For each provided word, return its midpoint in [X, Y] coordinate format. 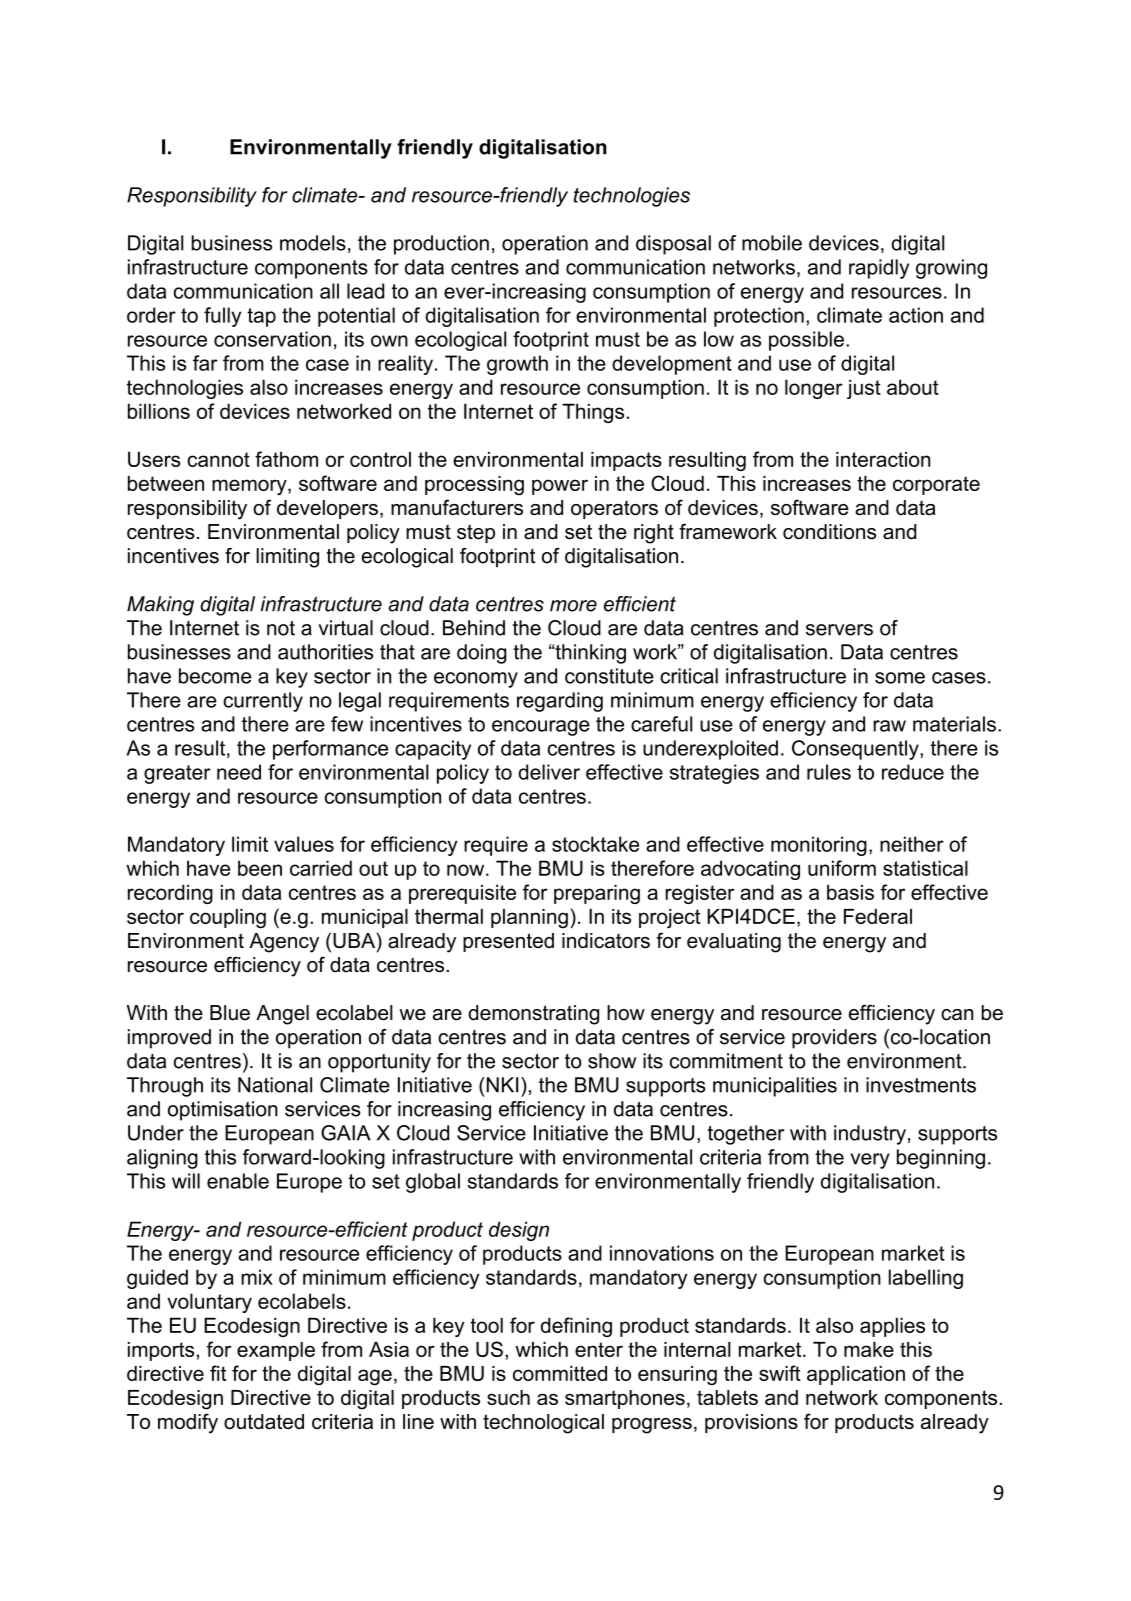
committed [560, 1373]
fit [218, 1373]
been [260, 868]
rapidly [879, 269]
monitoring [819, 846]
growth [517, 365]
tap [261, 317]
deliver [549, 772]
